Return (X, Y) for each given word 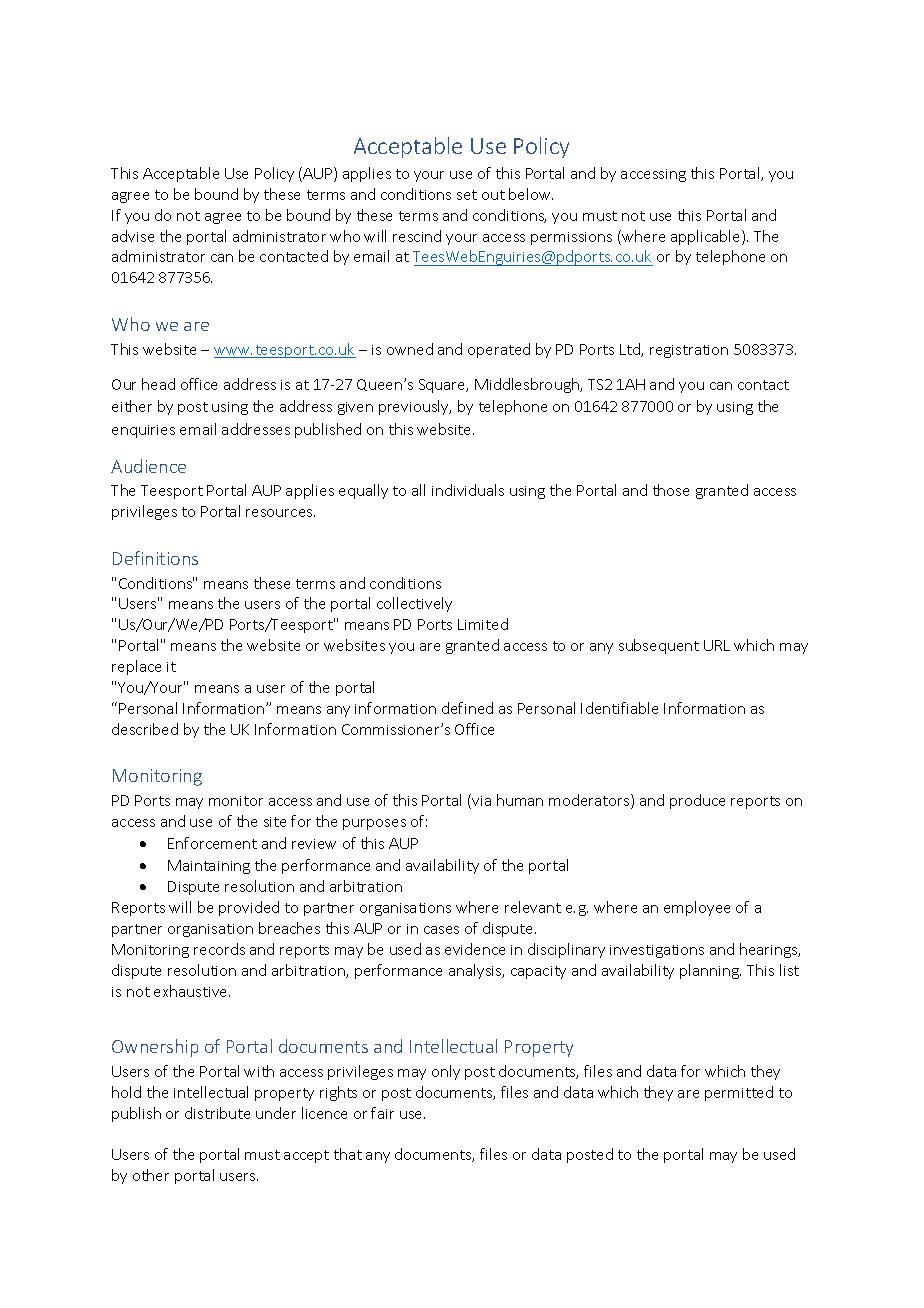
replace (136, 667)
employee (697, 908)
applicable (707, 237)
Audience (148, 466)
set (467, 195)
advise (133, 236)
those (671, 490)
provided (249, 908)
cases (441, 930)
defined (467, 708)
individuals (468, 490)
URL (717, 645)
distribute (217, 1113)
